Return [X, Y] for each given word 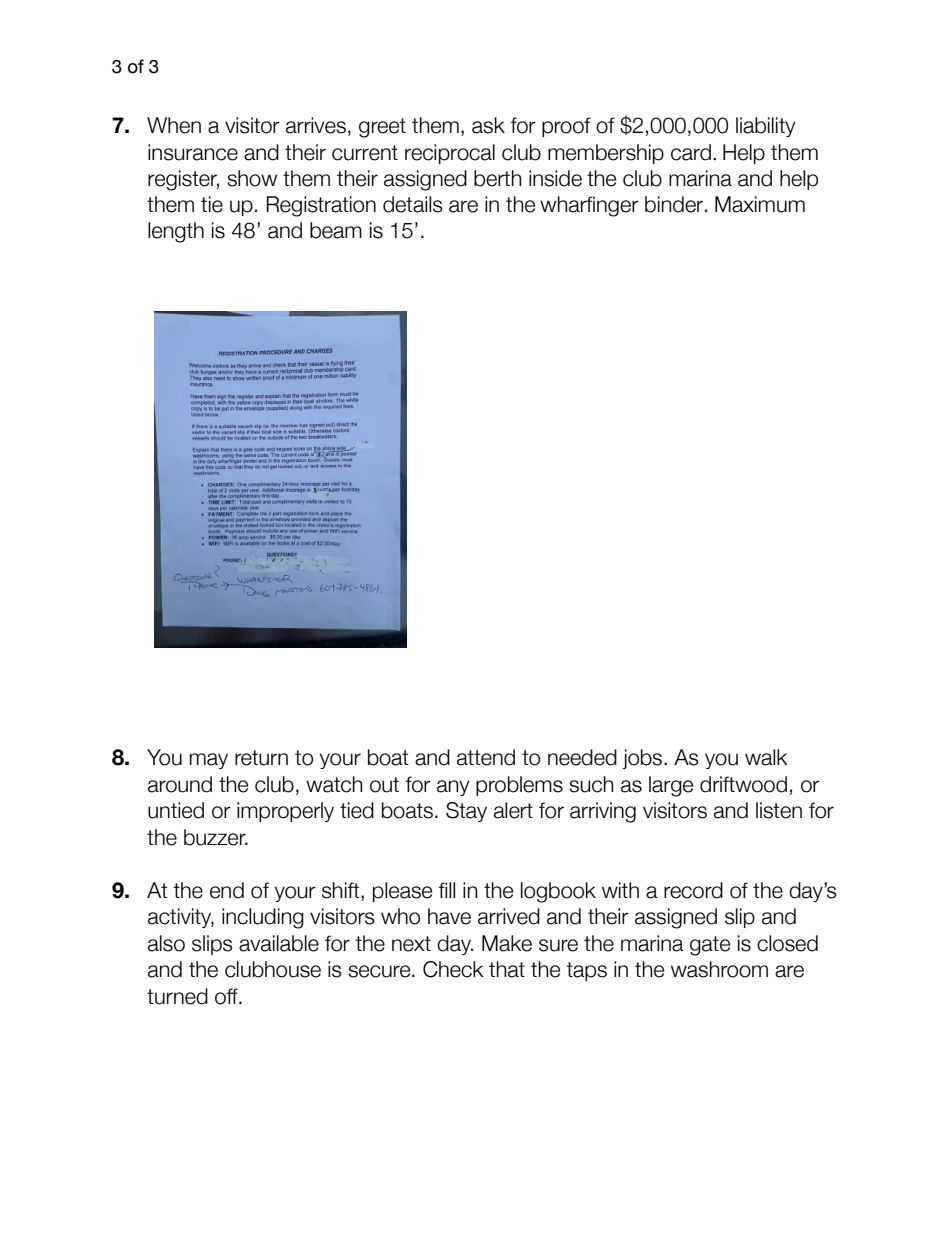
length [176, 232]
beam [336, 230]
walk [766, 757]
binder [675, 204]
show [252, 178]
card [692, 152]
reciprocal [450, 154]
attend [486, 757]
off [227, 996]
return [261, 758]
